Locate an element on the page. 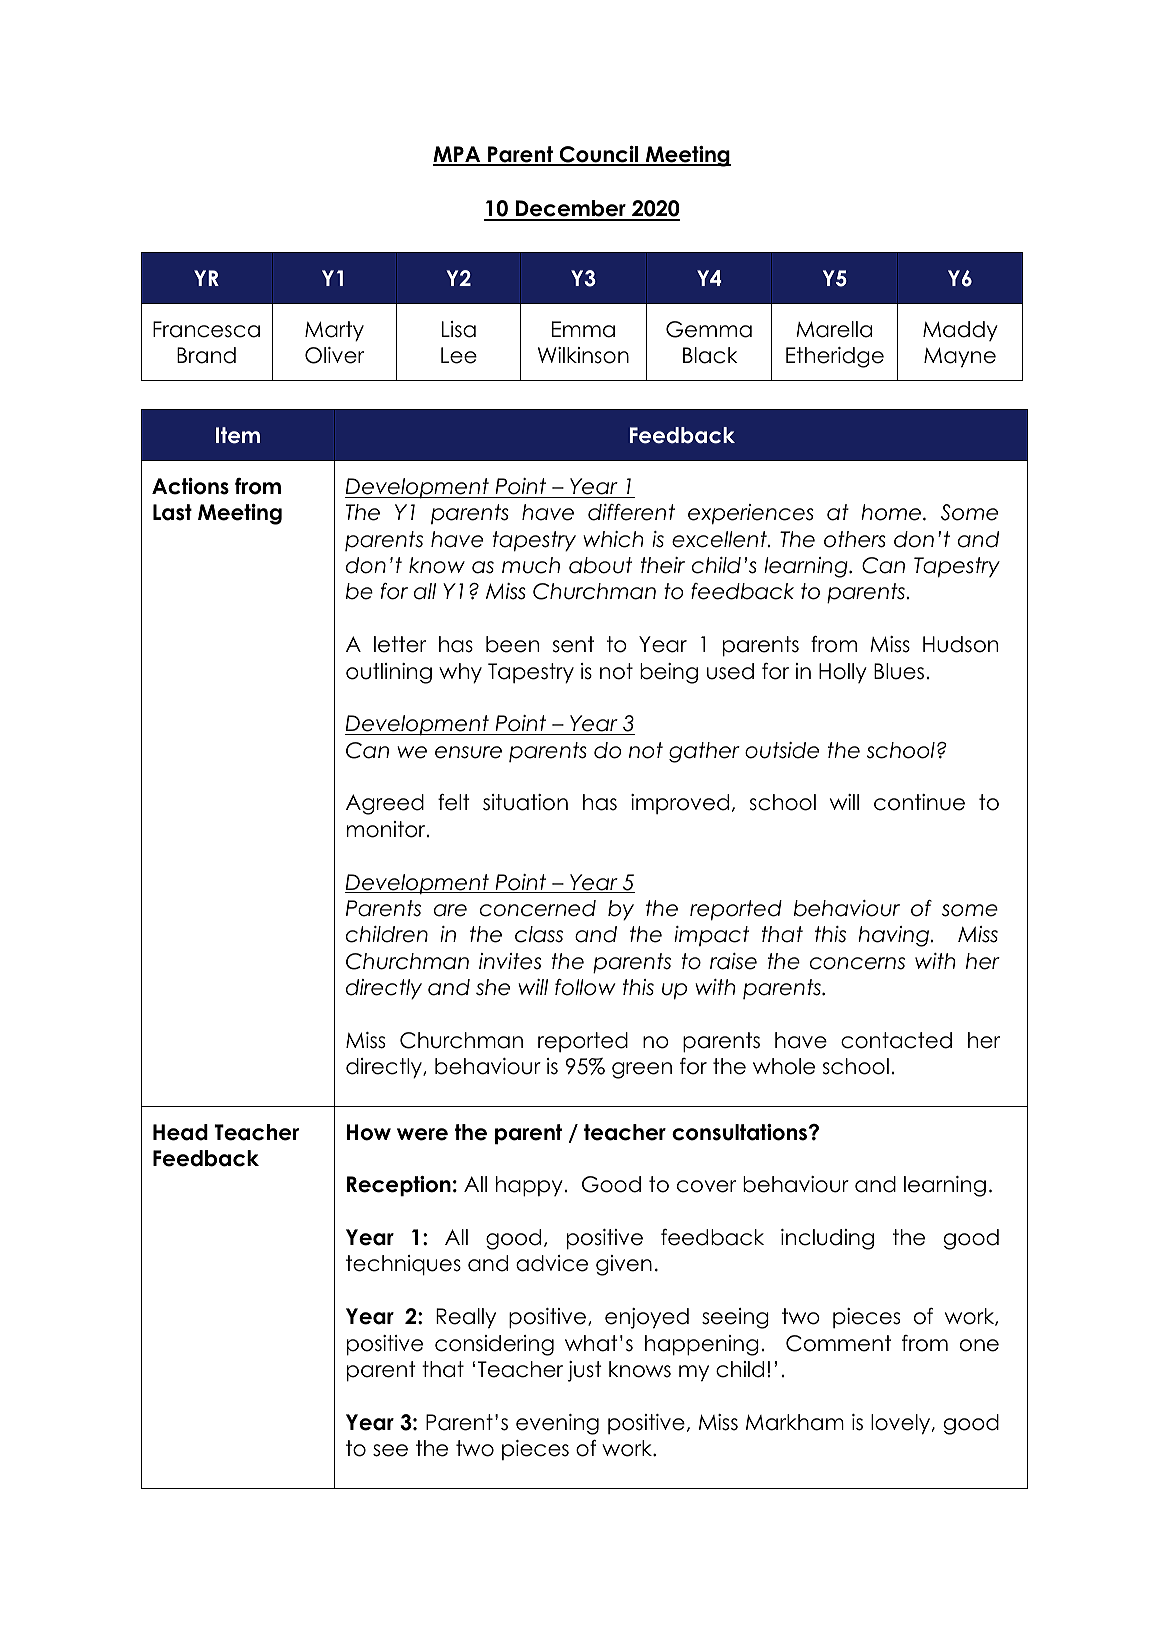 The image size is (1164, 1646). Agreed is located at coordinates (385, 804).
